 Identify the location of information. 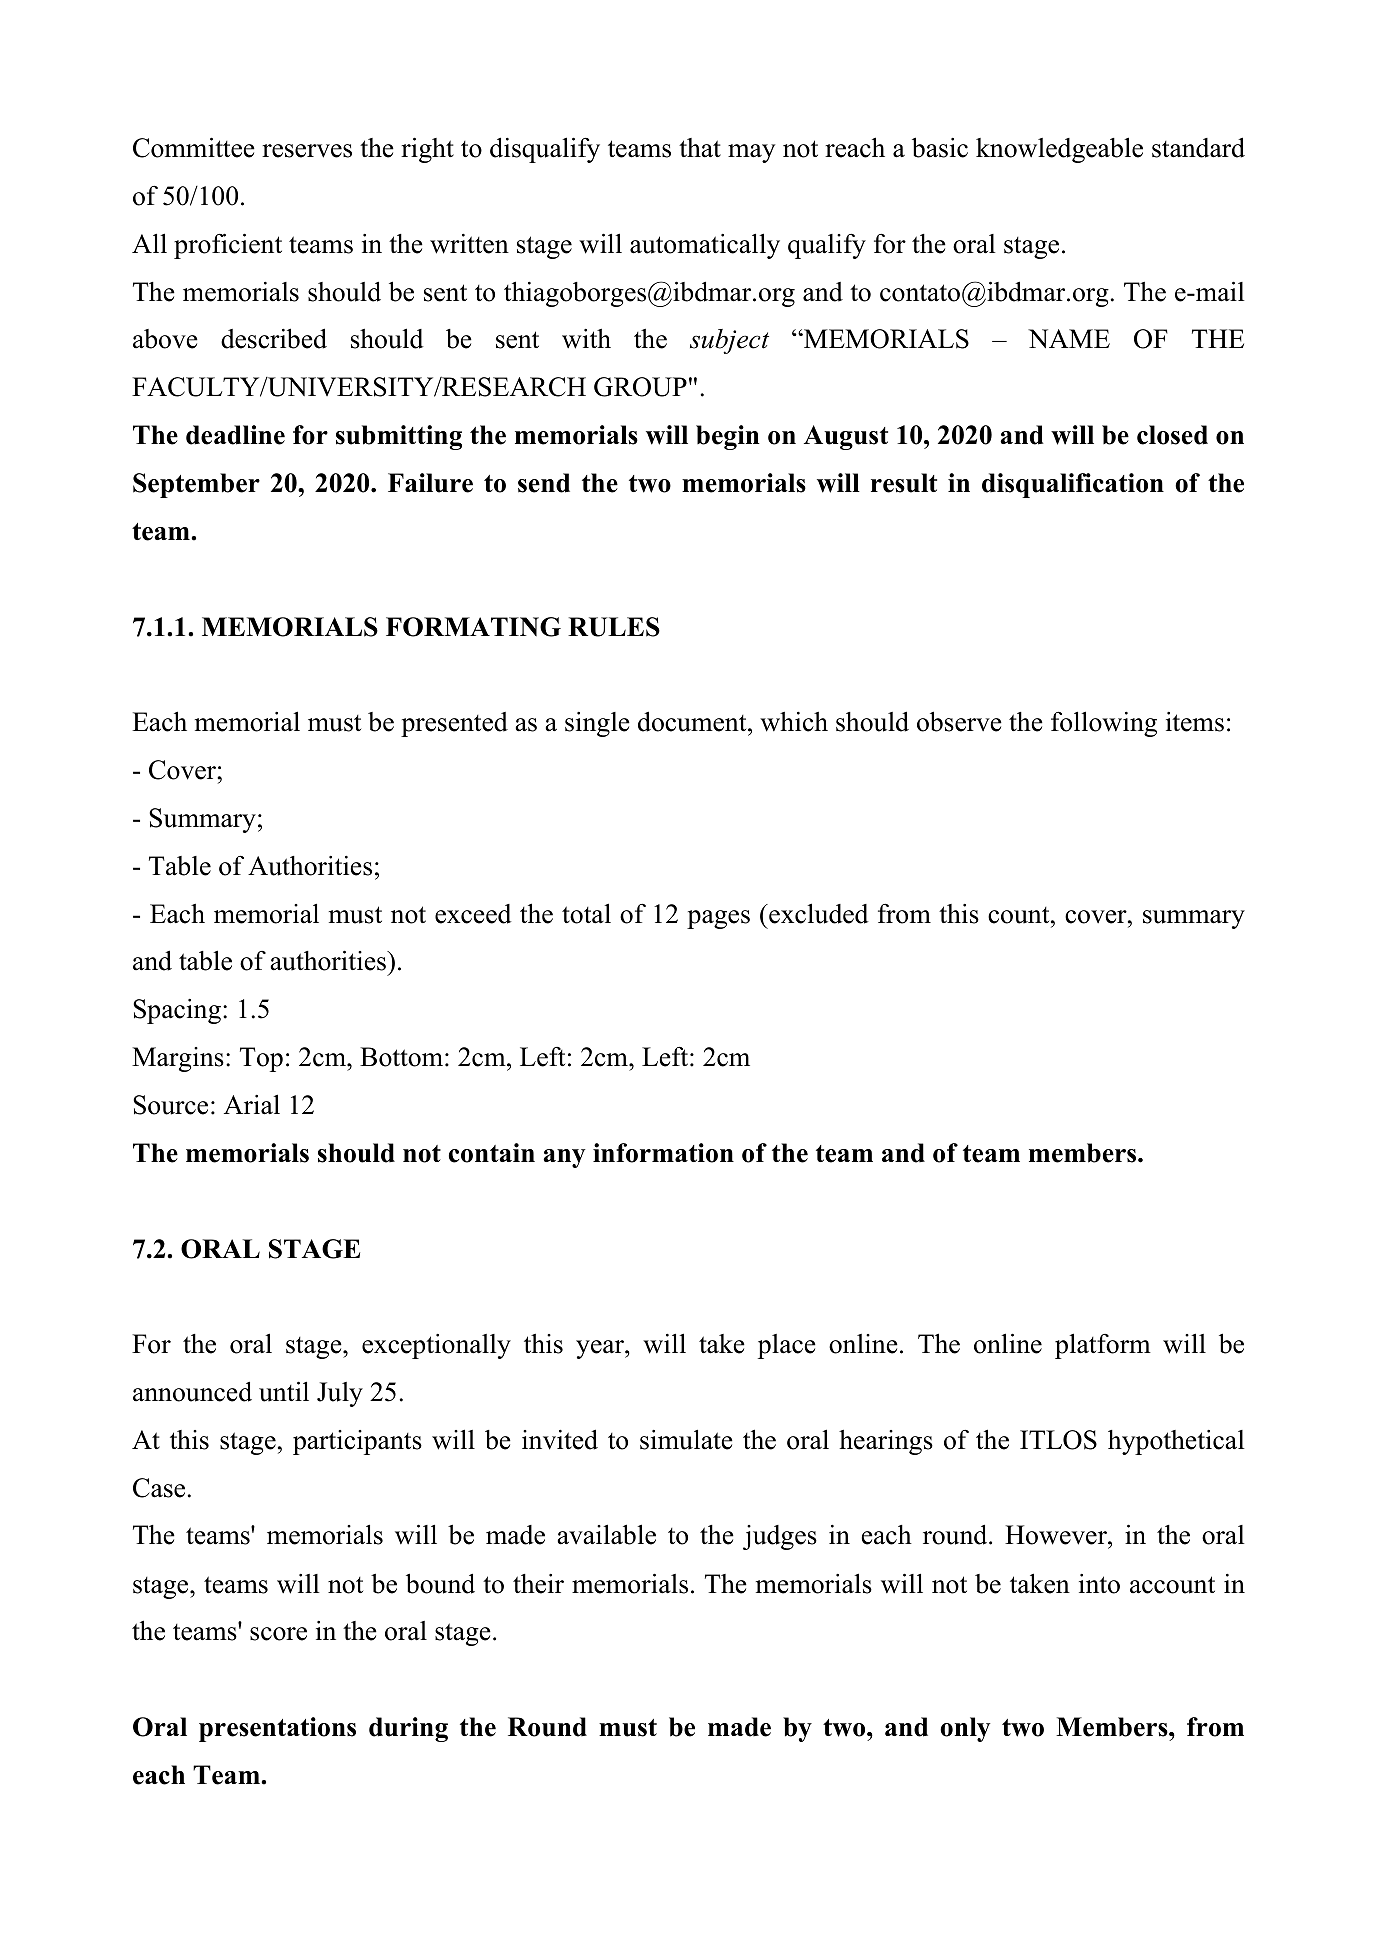
(663, 1153).
